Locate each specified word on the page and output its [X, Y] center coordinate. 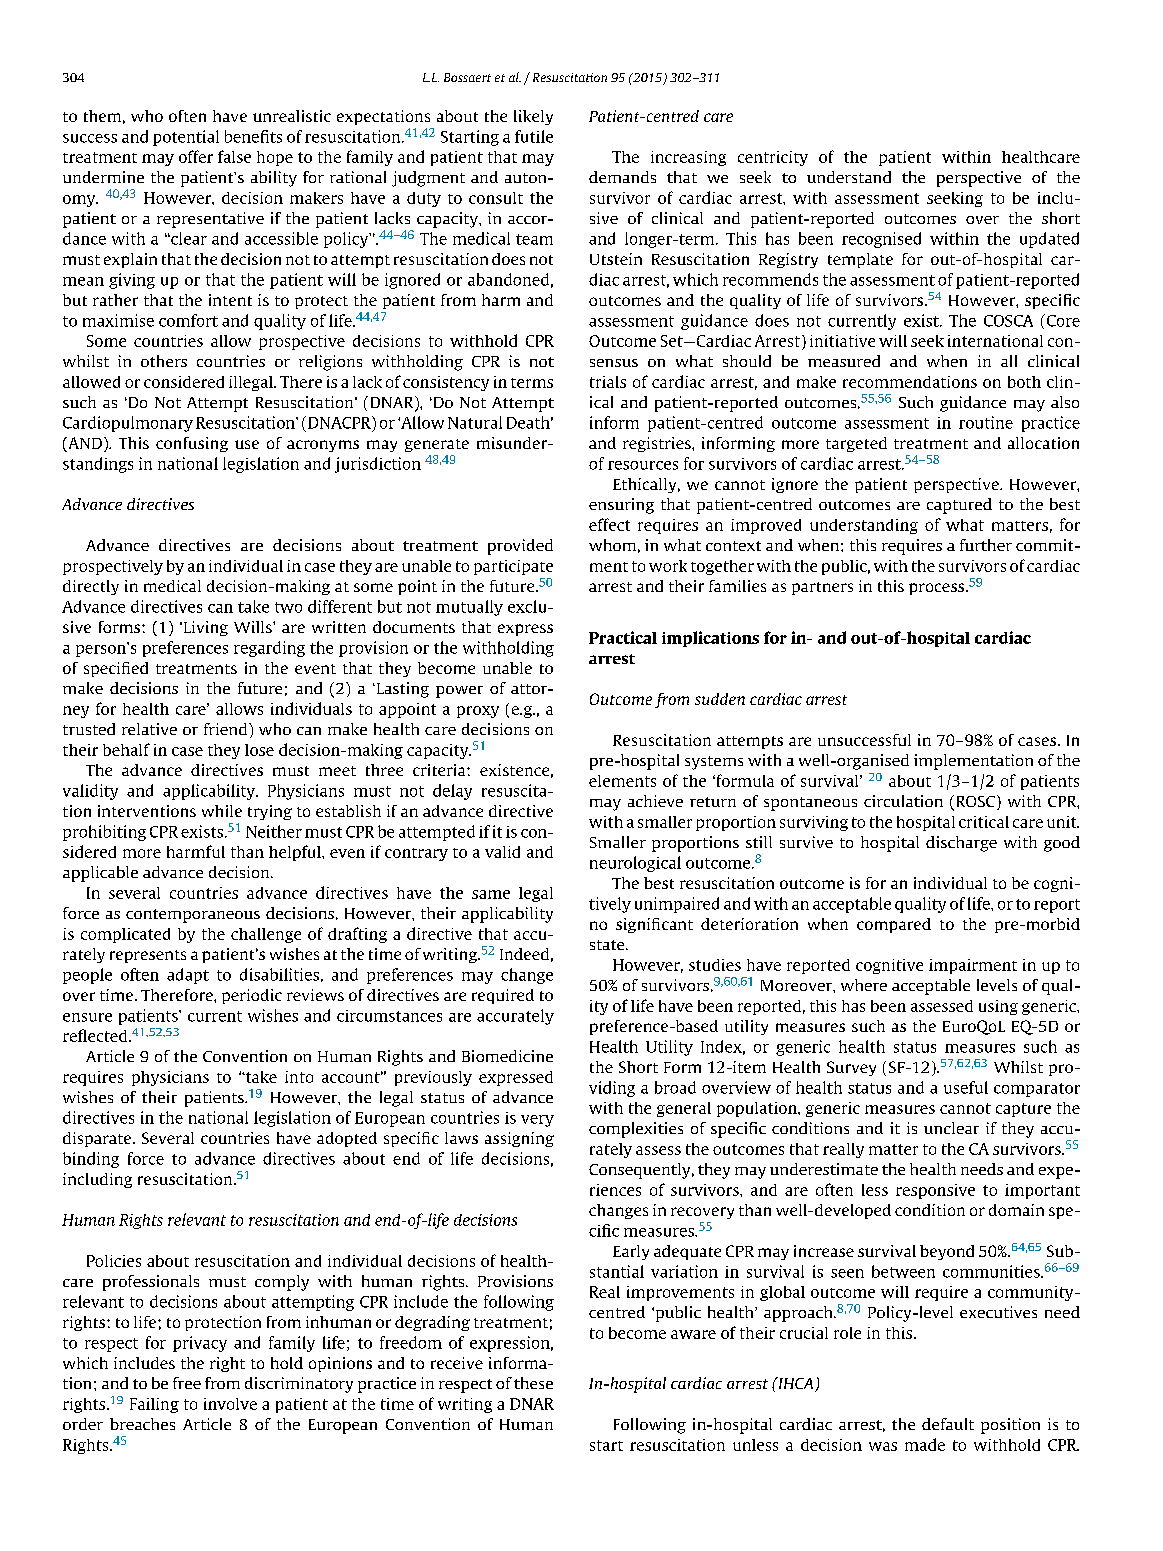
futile [534, 136]
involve [230, 1404]
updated [1049, 240]
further [986, 545]
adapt [188, 976]
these [533, 1383]
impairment [973, 966]
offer [196, 156]
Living [204, 628]
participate [513, 567]
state [608, 945]
